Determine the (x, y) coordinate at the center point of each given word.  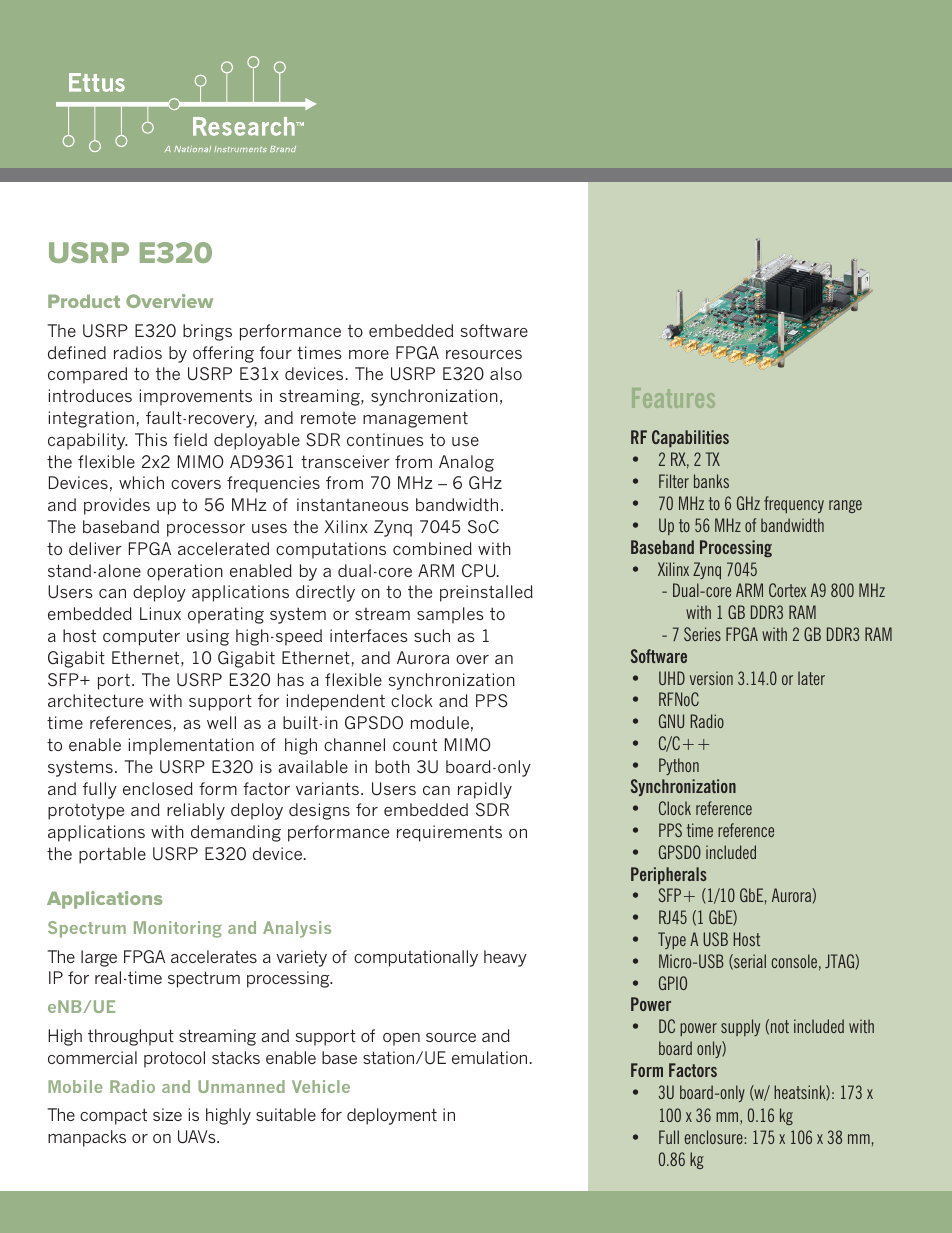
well (221, 722)
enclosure (713, 1137)
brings (207, 332)
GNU (671, 721)
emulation (489, 1057)
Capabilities (690, 438)
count (415, 744)
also (506, 373)
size (167, 1114)
